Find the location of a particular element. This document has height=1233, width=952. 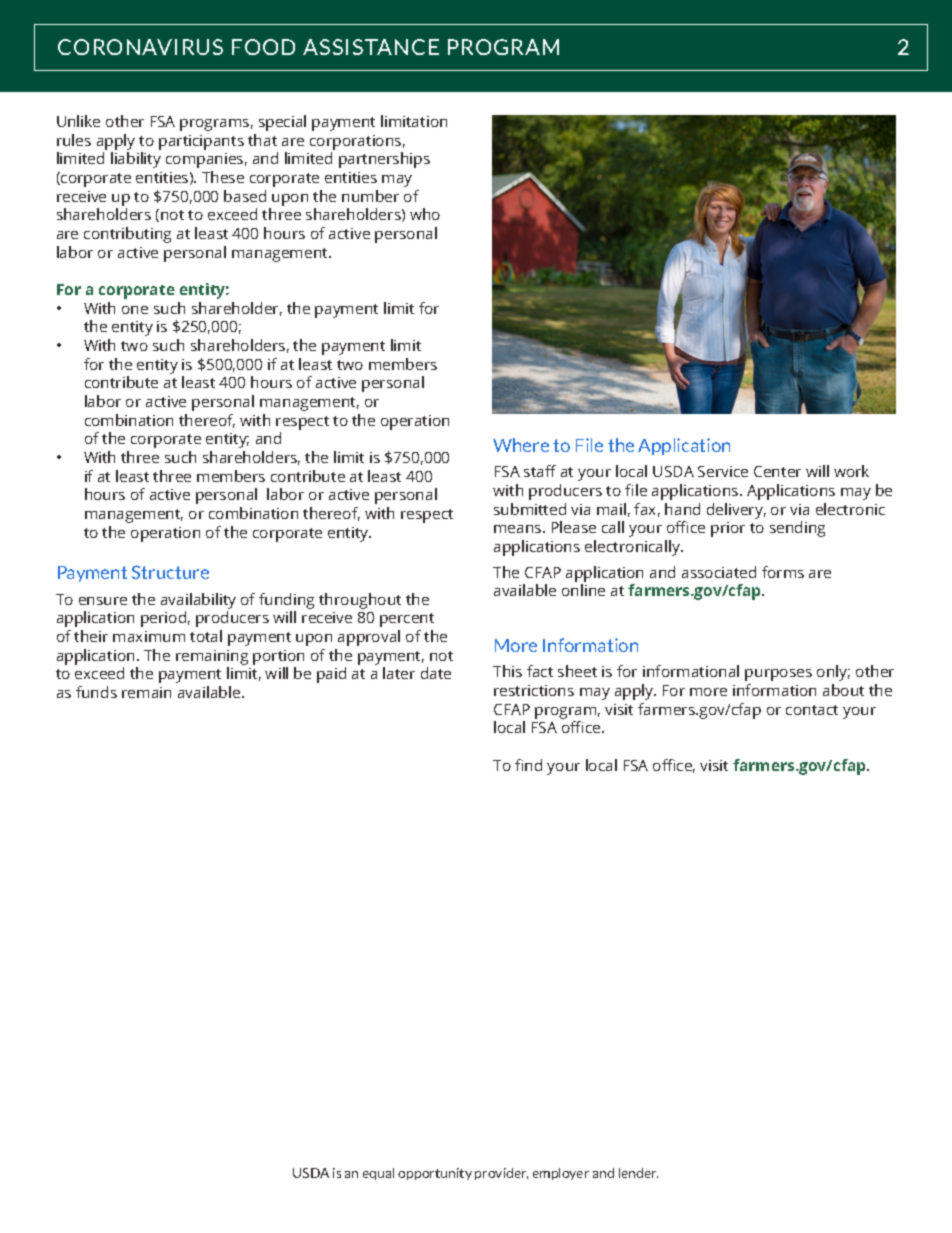

find is located at coordinates (528, 765).
